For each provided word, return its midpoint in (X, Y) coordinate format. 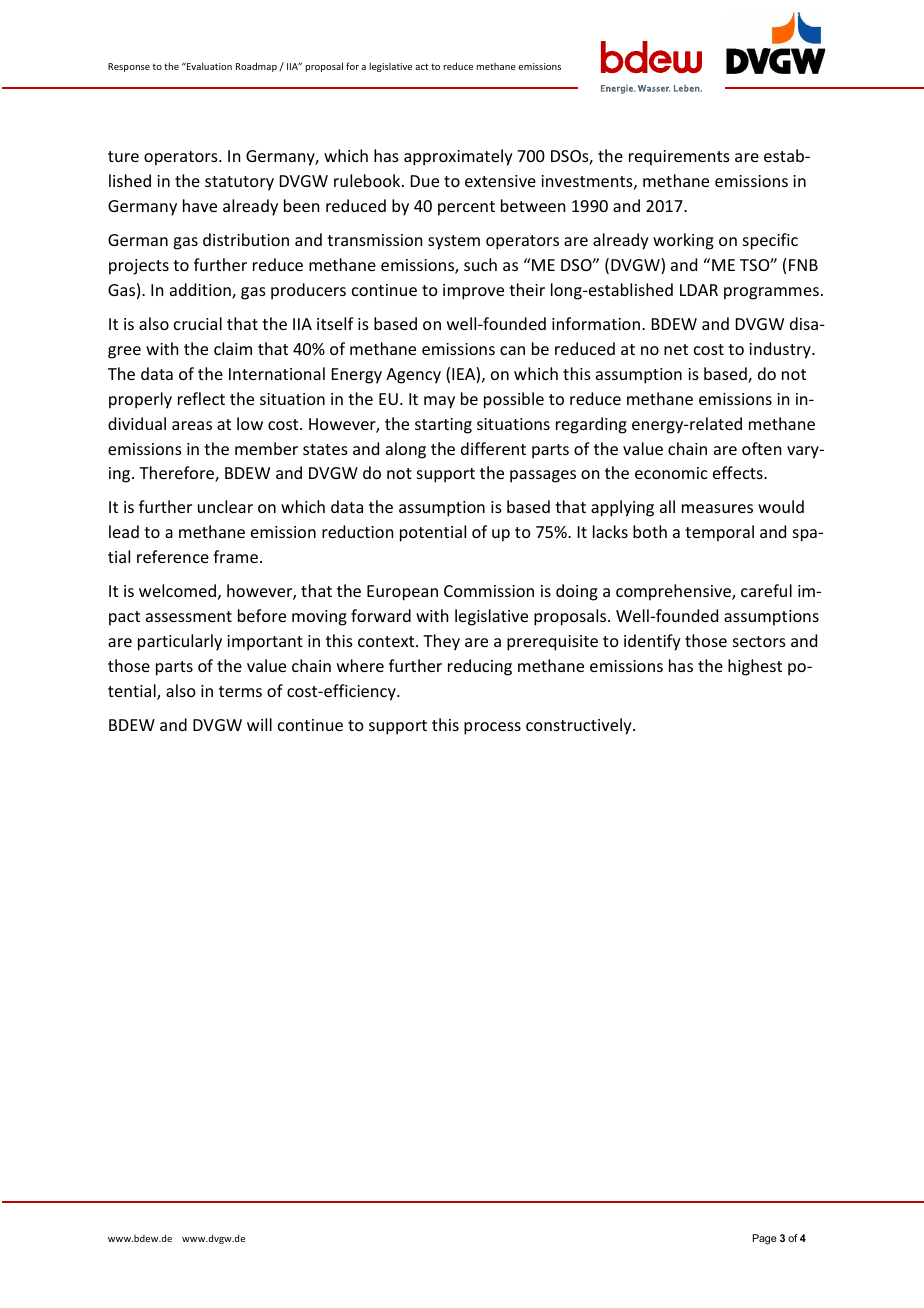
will (259, 724)
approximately (458, 157)
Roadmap (256, 67)
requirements (679, 158)
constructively (580, 726)
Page (765, 1239)
